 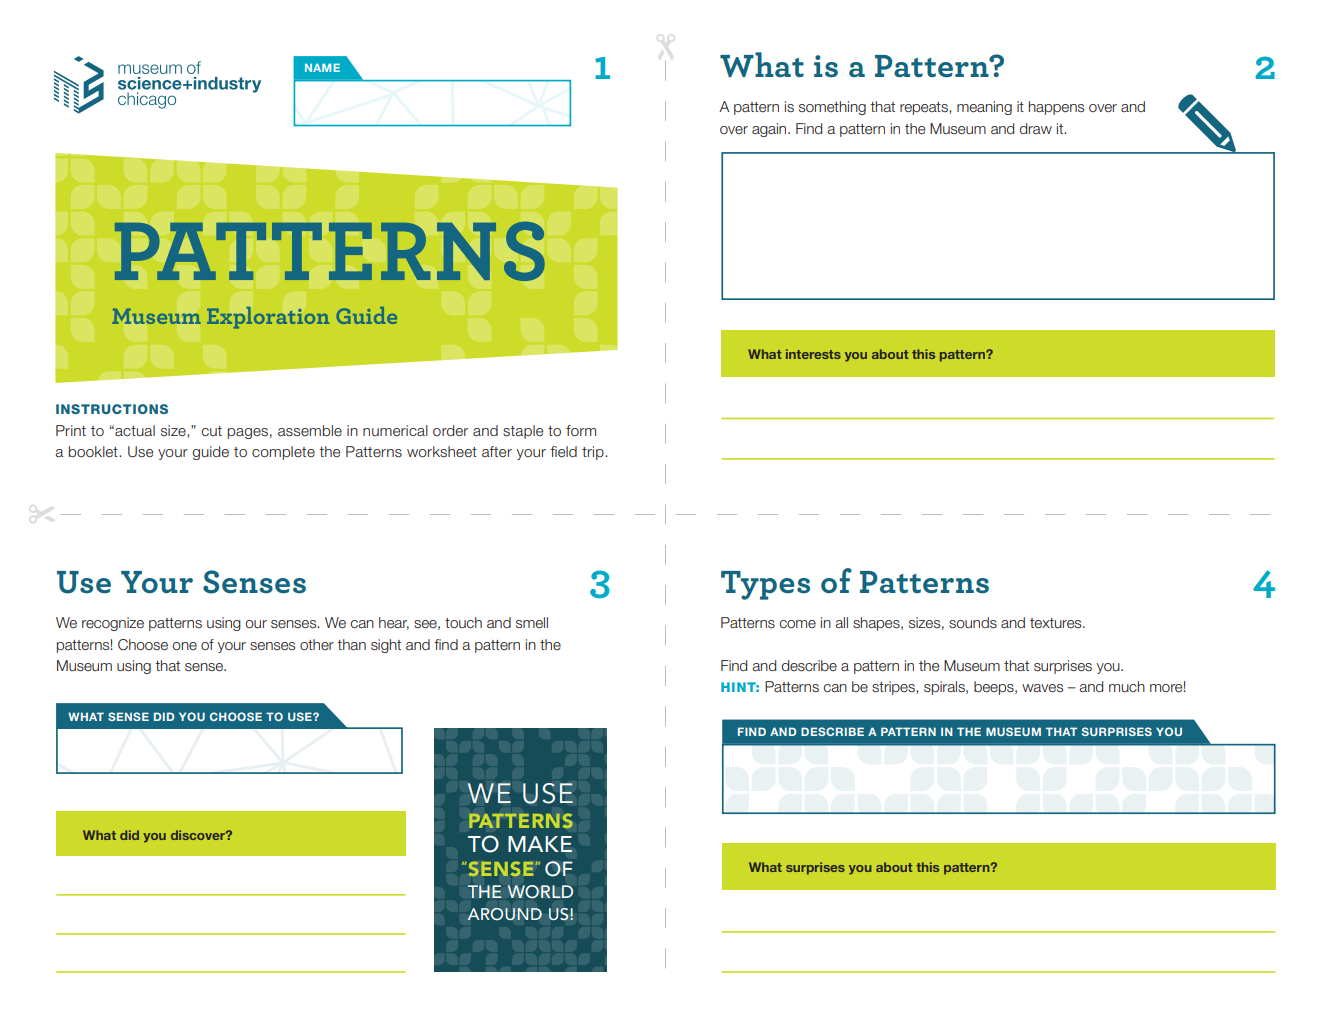 I want to click on WORLD, so click(x=540, y=892).
